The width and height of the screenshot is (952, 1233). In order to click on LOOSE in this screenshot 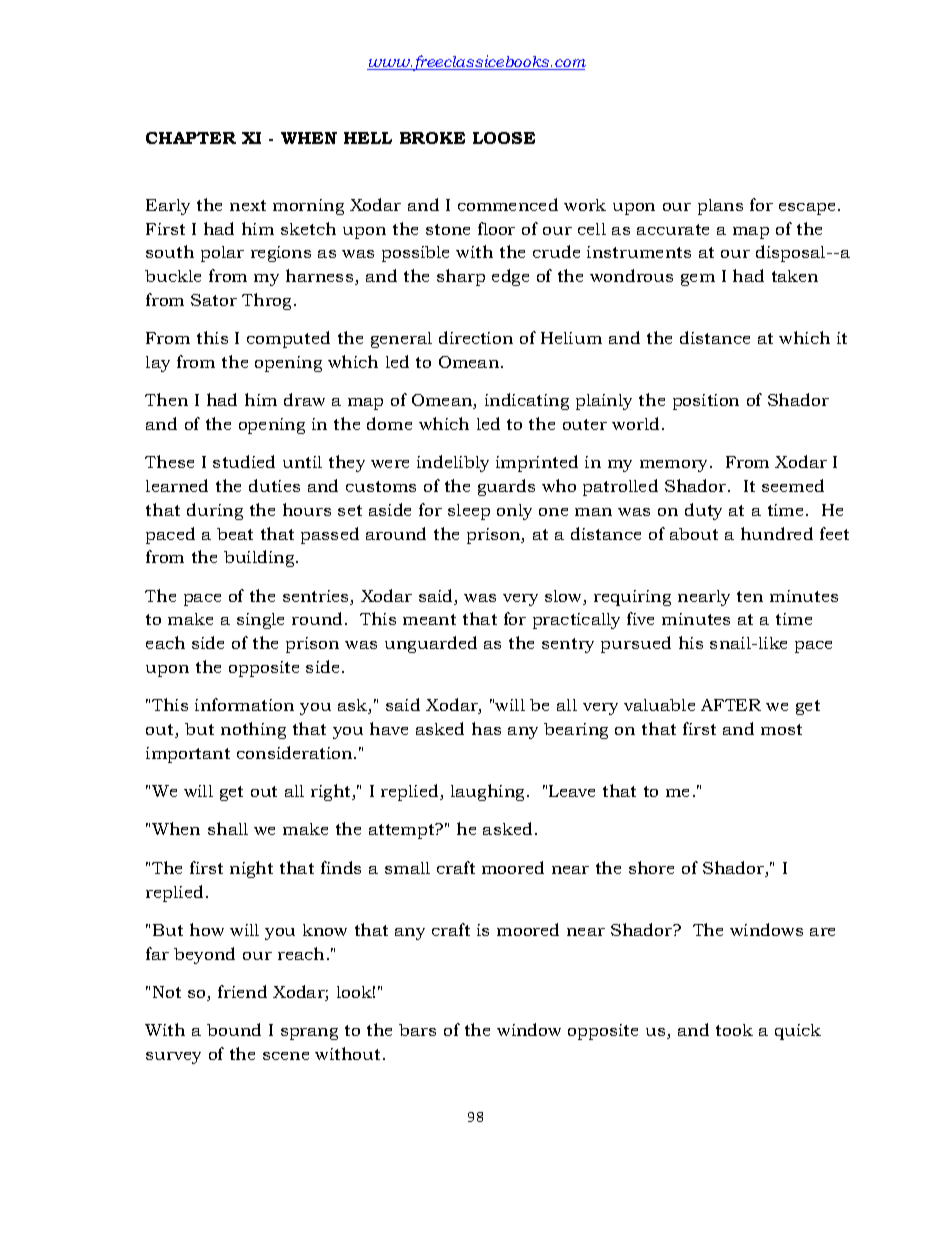, I will do `click(504, 138)`.
